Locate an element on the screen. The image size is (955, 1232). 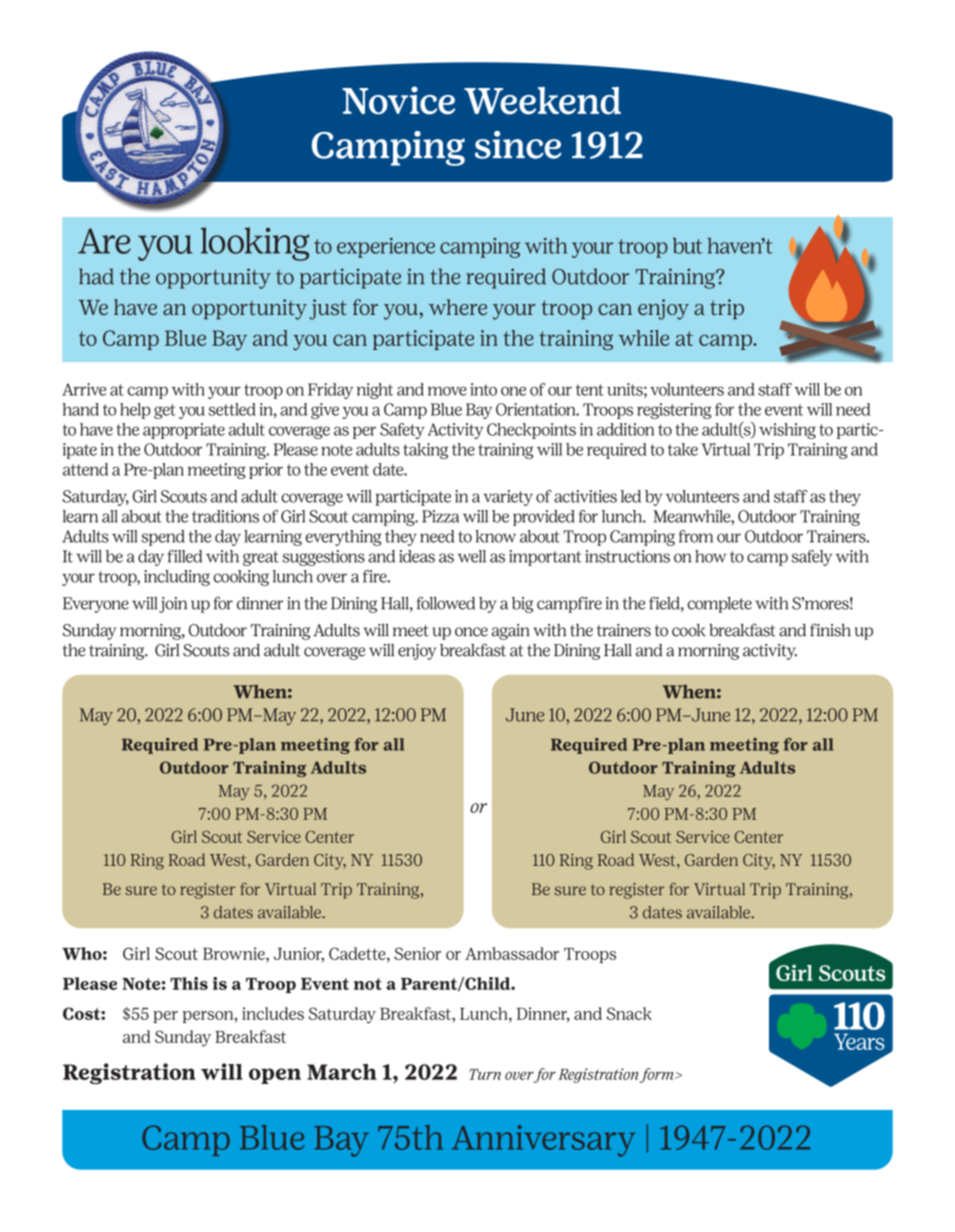
but is located at coordinates (687, 246).
